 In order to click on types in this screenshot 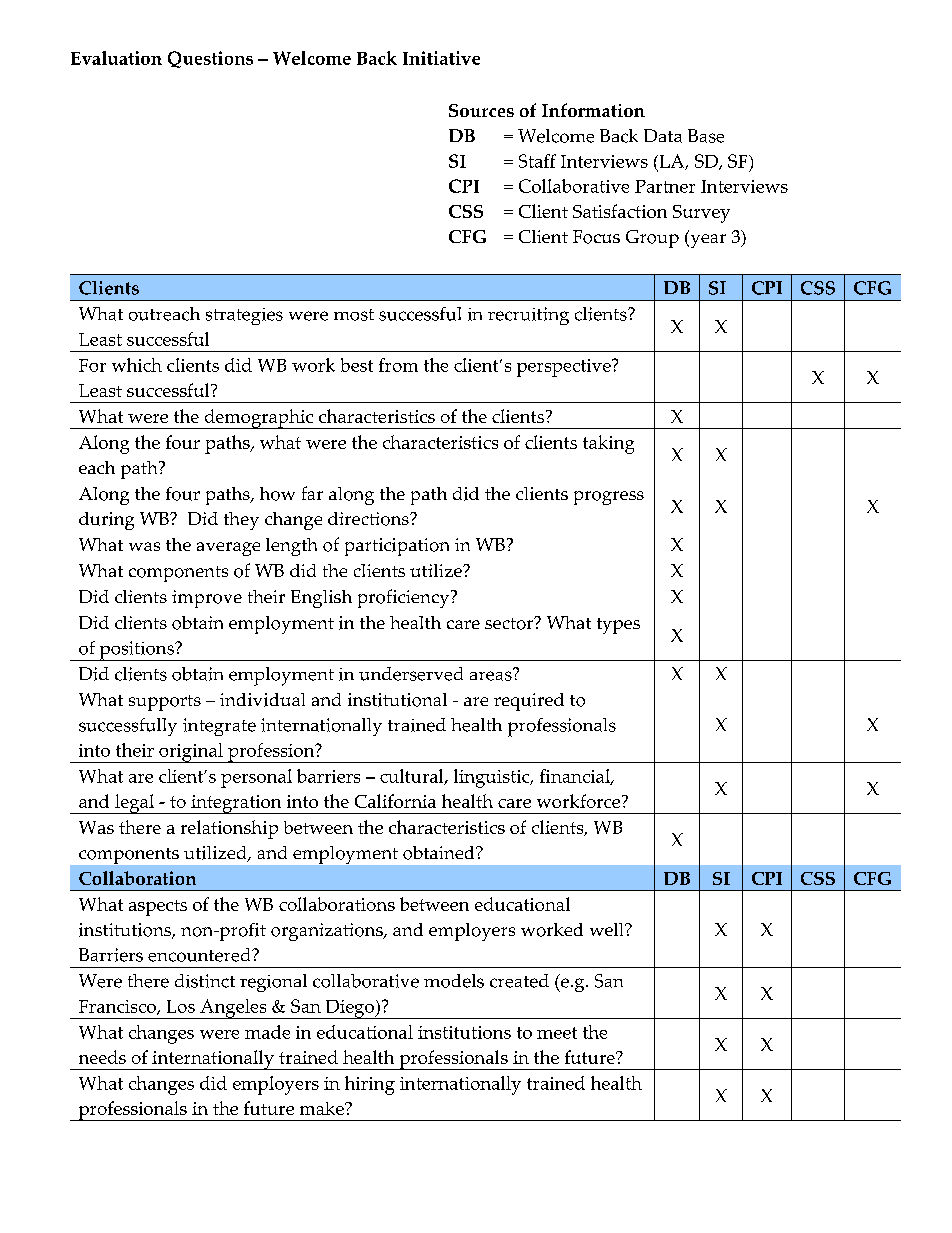, I will do `click(618, 626)`.
